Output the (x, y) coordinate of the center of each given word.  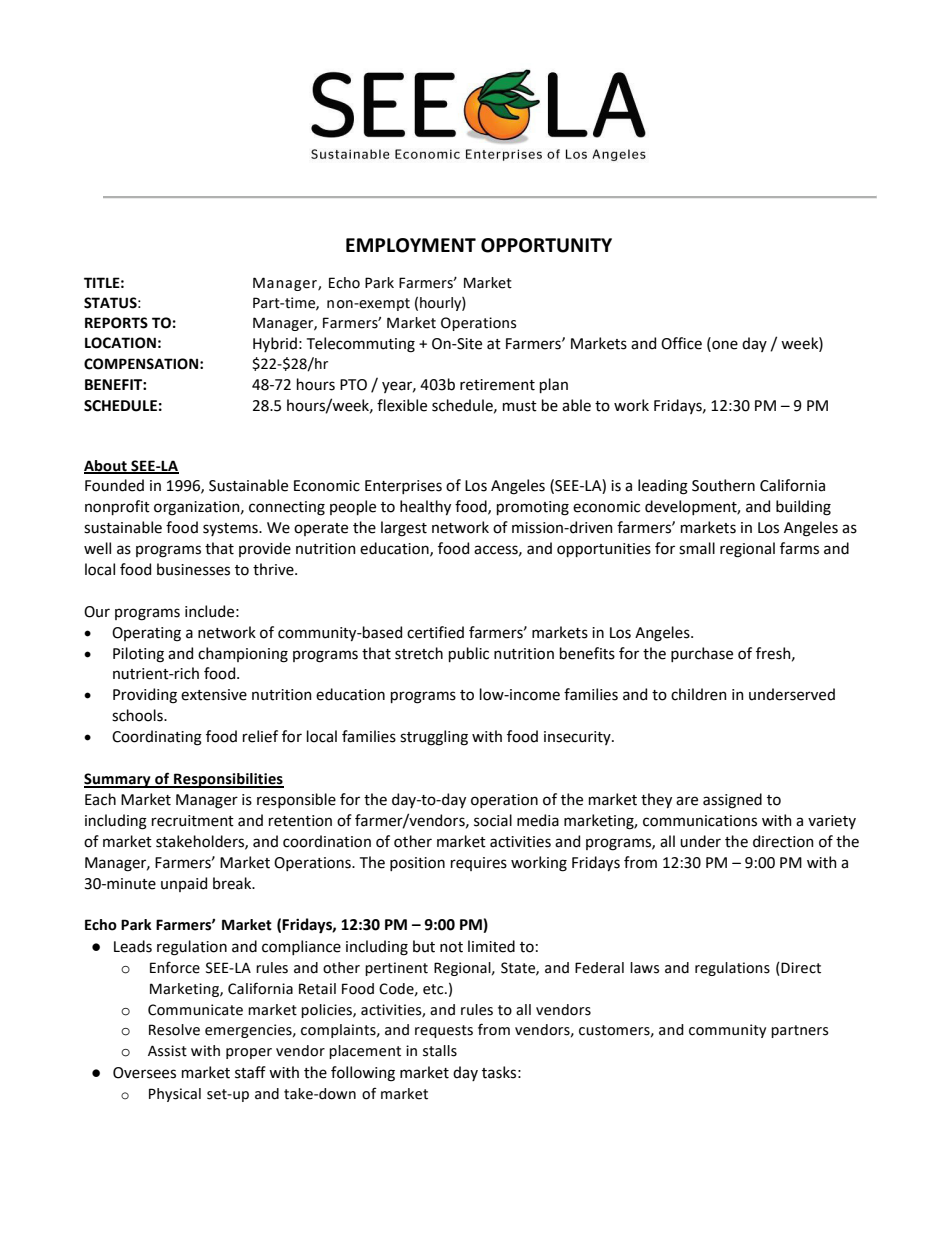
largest (404, 529)
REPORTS (116, 323)
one (724, 344)
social (493, 820)
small (697, 548)
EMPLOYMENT (411, 245)
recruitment (193, 821)
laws (644, 968)
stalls (440, 1051)
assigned (732, 801)
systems (231, 529)
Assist (167, 1051)
